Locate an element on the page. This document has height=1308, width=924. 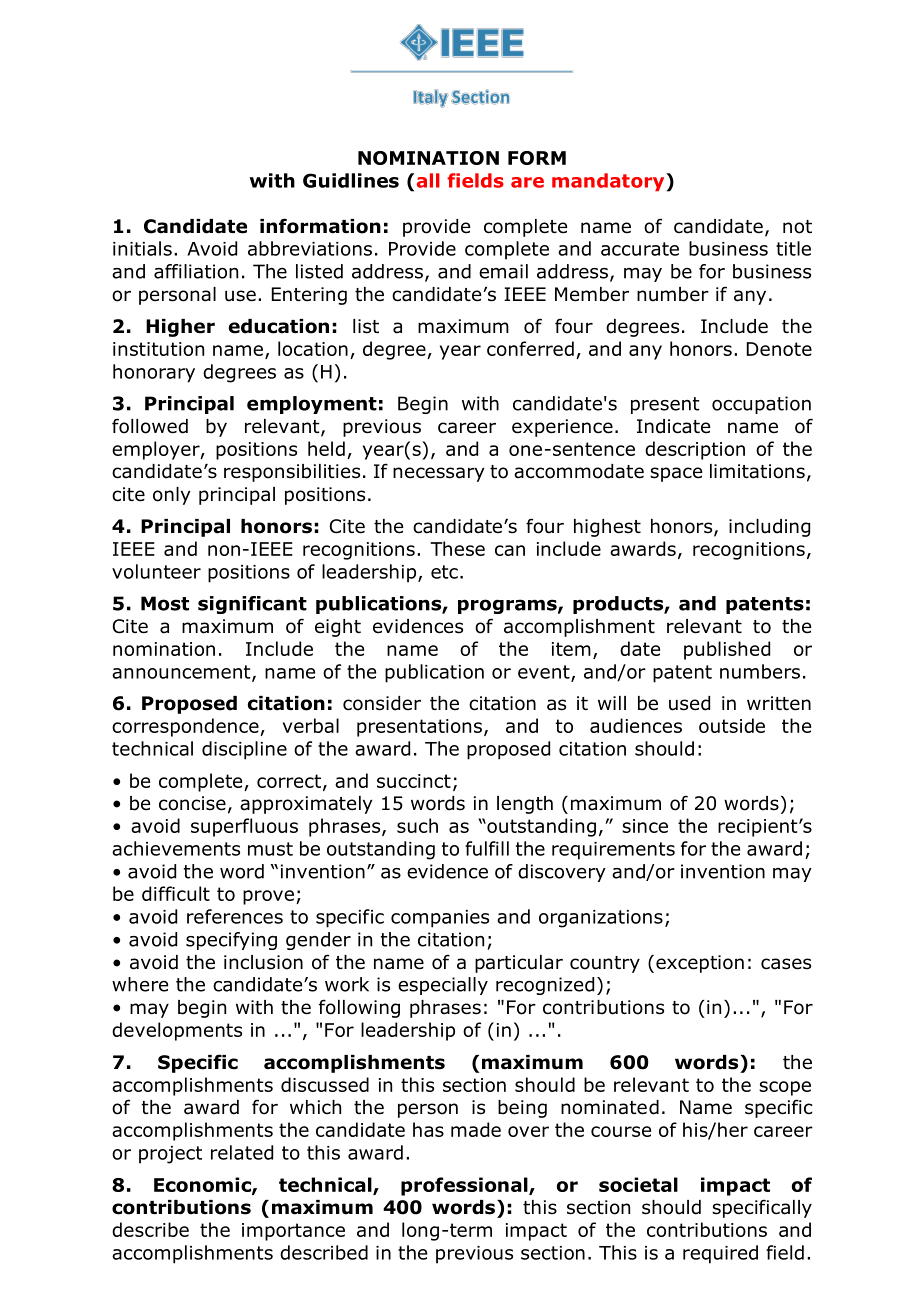
accurate is located at coordinates (640, 249).
